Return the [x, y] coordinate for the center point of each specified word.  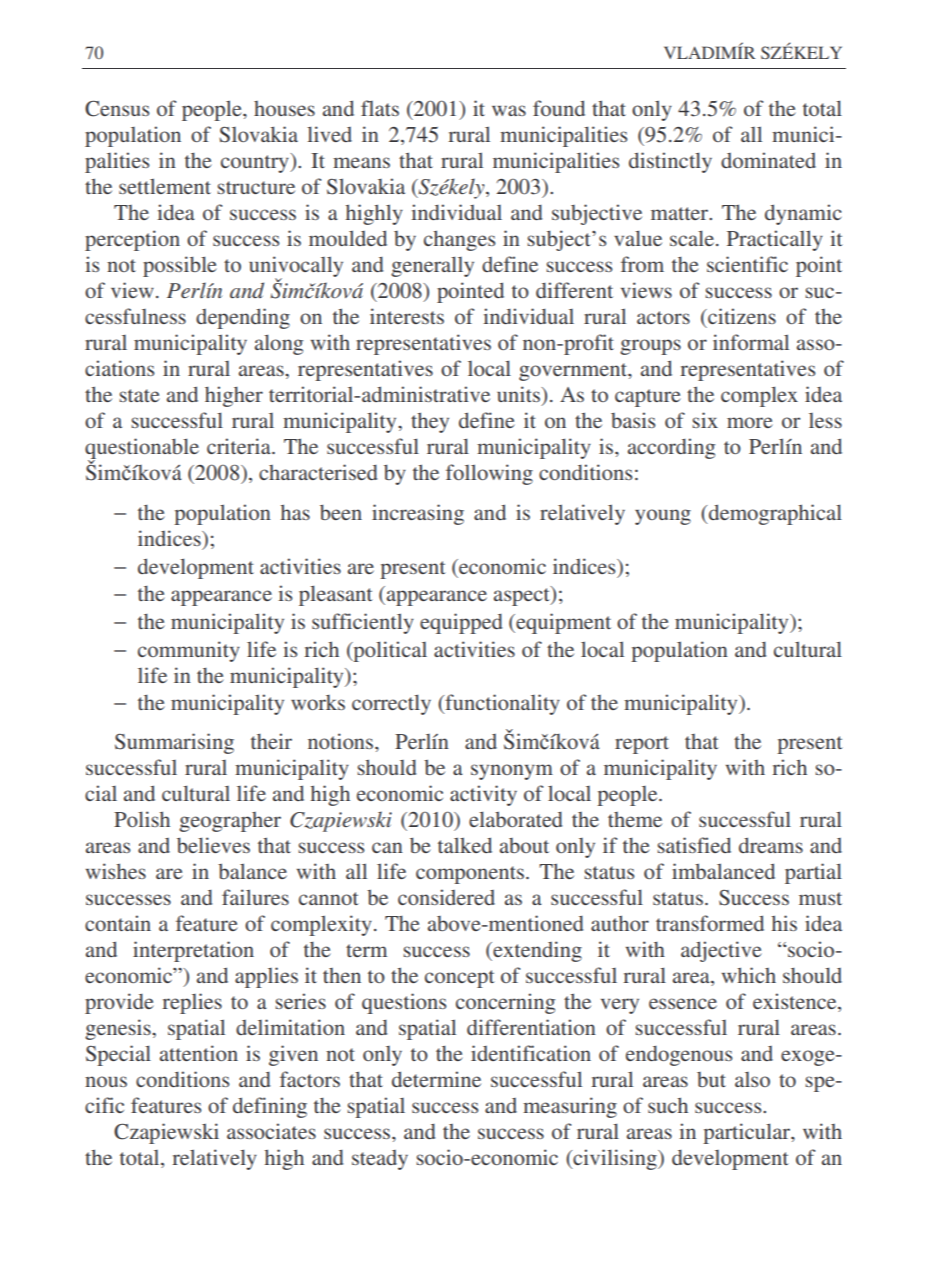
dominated [768, 160]
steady [380, 1160]
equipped [461, 623]
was [509, 110]
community [189, 651]
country [256, 163]
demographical [774, 514]
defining [270, 1107]
